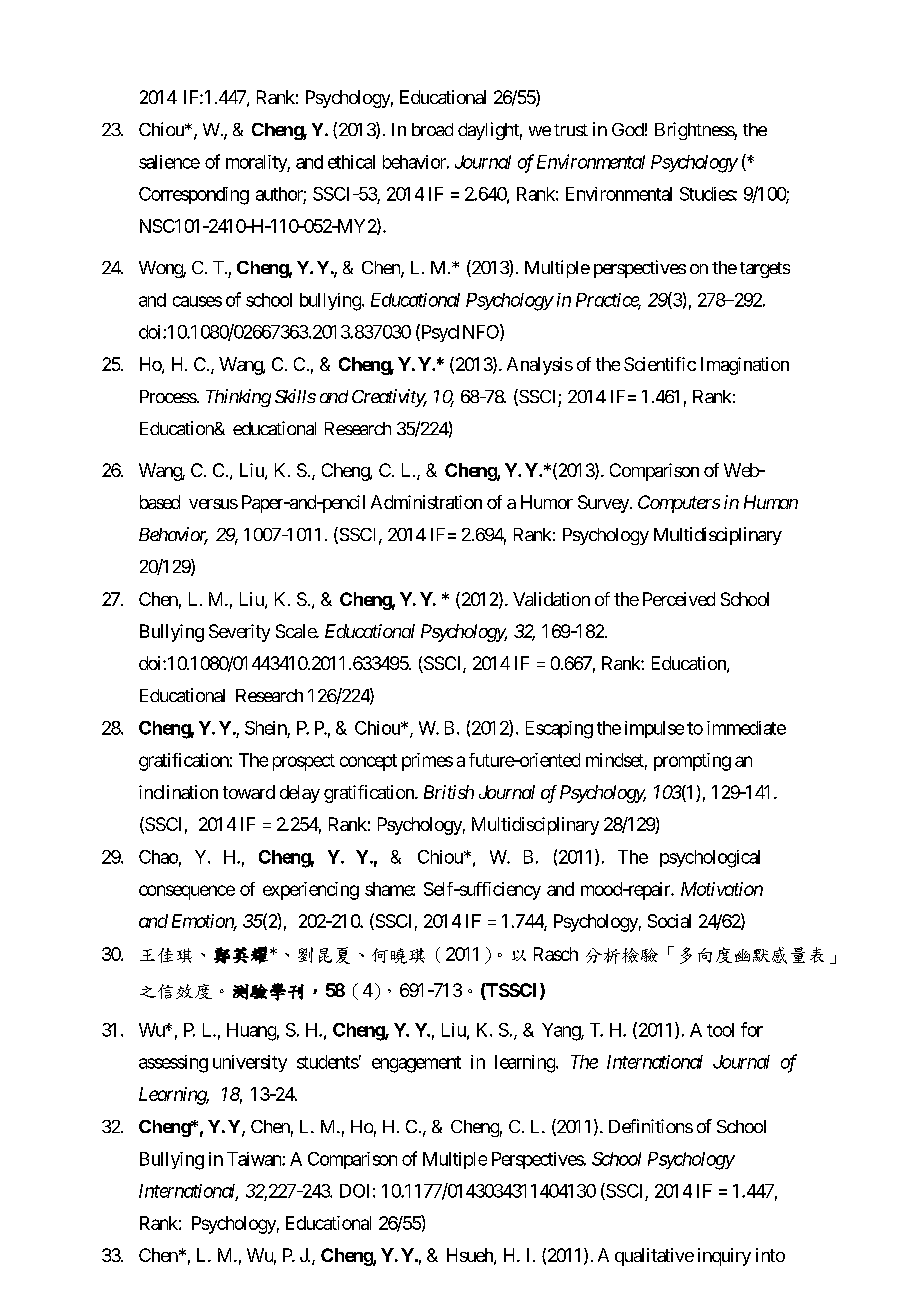 The image size is (924, 1307). I want to click on Taiwan, so click(255, 1159).
